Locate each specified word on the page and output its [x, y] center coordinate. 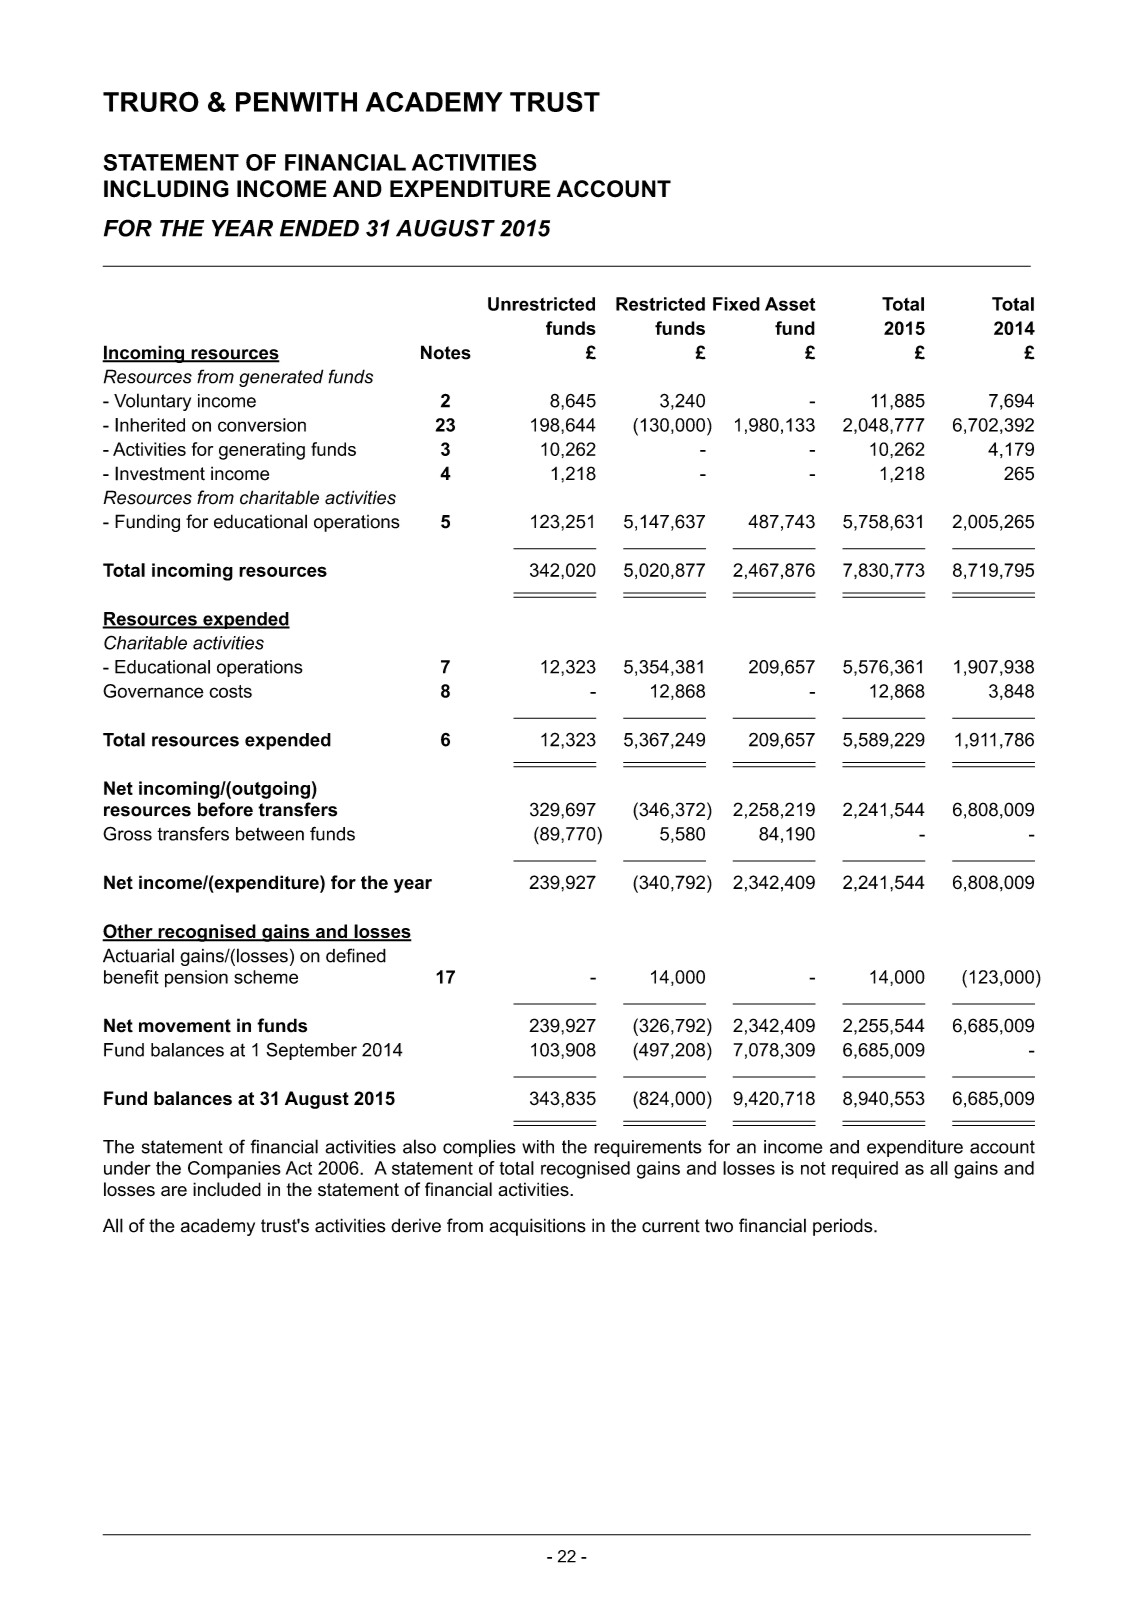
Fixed [736, 304]
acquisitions [537, 1227]
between [270, 834]
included [227, 1189]
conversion [262, 425]
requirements [648, 1148]
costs [230, 691]
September [311, 1051]
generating [262, 451]
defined [356, 955]
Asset [790, 304]
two [719, 1226]
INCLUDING [166, 189]
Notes [446, 352]
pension [196, 979]
